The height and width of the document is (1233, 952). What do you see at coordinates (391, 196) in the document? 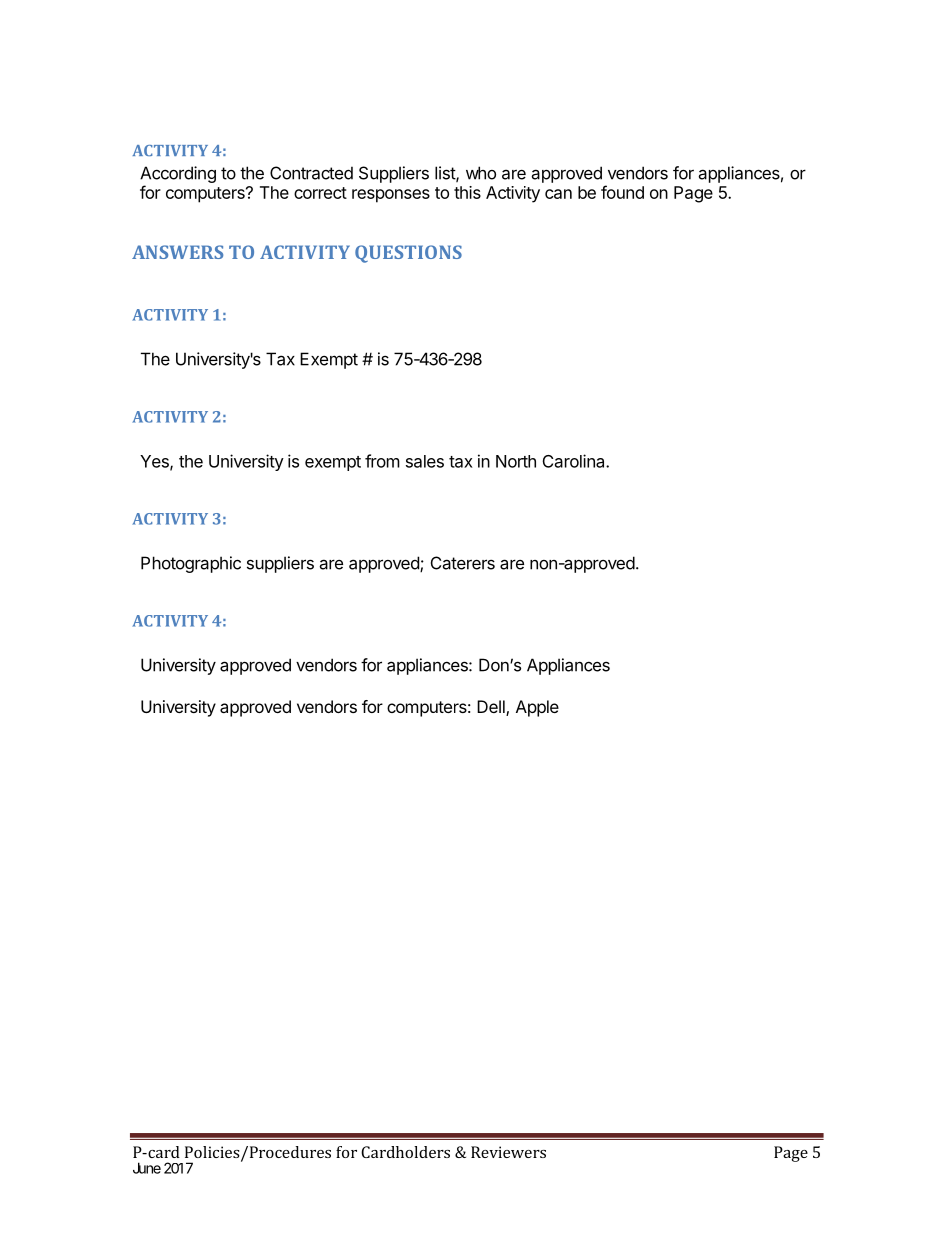
I see `responses` at bounding box center [391, 196].
